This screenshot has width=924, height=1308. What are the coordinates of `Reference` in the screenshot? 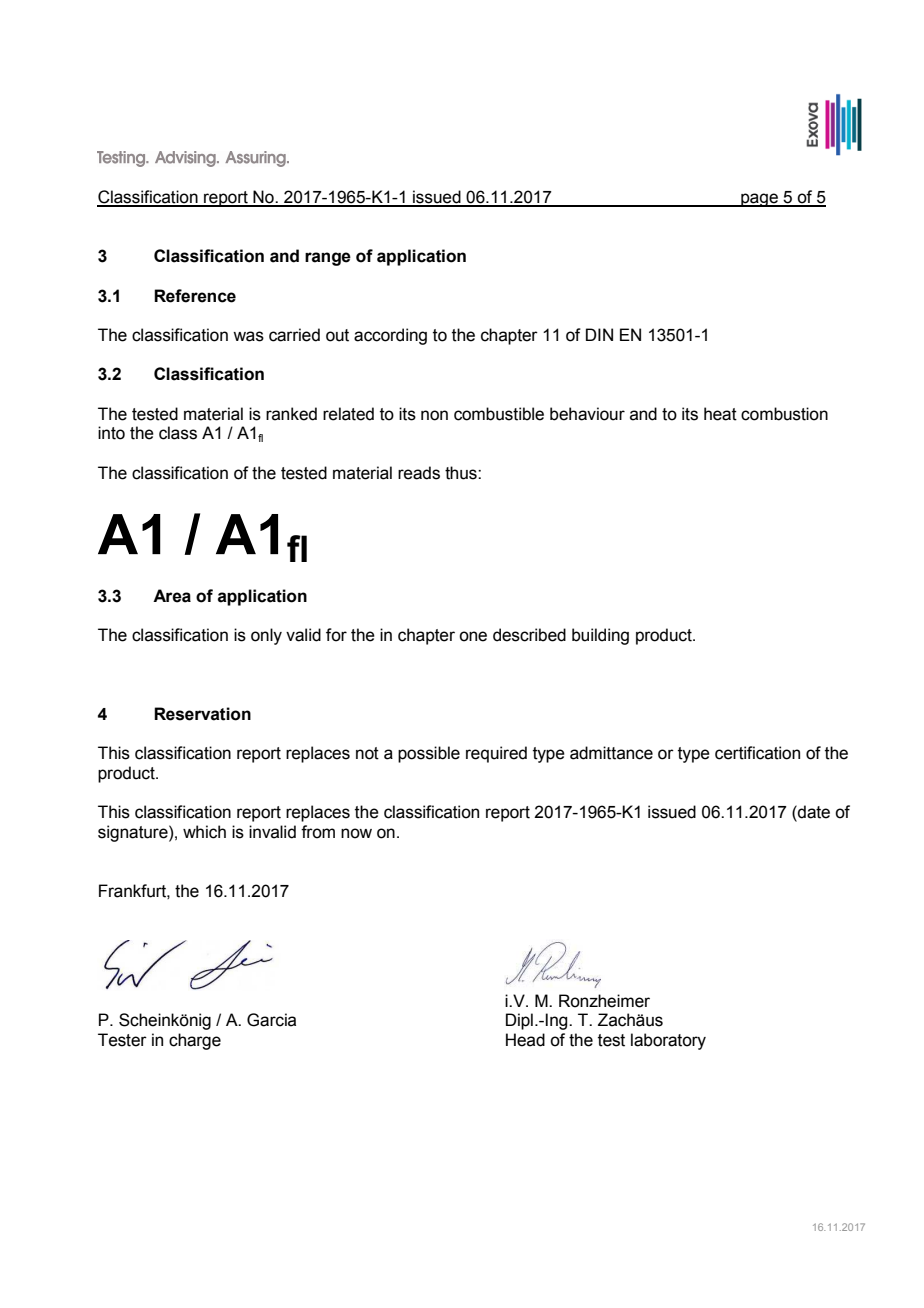 It's located at (195, 296).
